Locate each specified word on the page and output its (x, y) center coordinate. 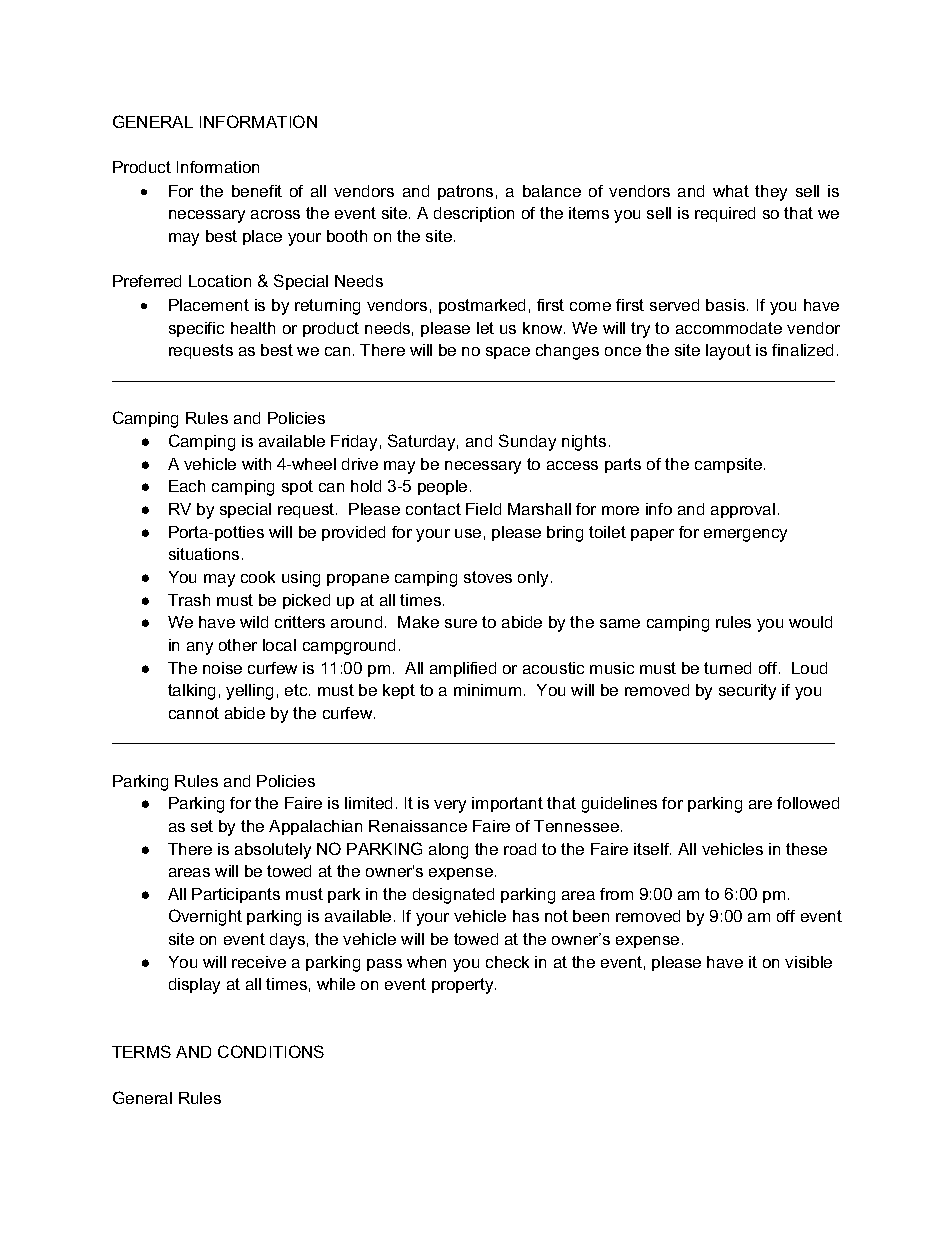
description (474, 214)
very (450, 806)
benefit (257, 191)
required (725, 214)
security (747, 692)
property (464, 986)
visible (808, 962)
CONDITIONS (271, 1051)
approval (743, 510)
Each (187, 486)
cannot (194, 713)
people (442, 487)
